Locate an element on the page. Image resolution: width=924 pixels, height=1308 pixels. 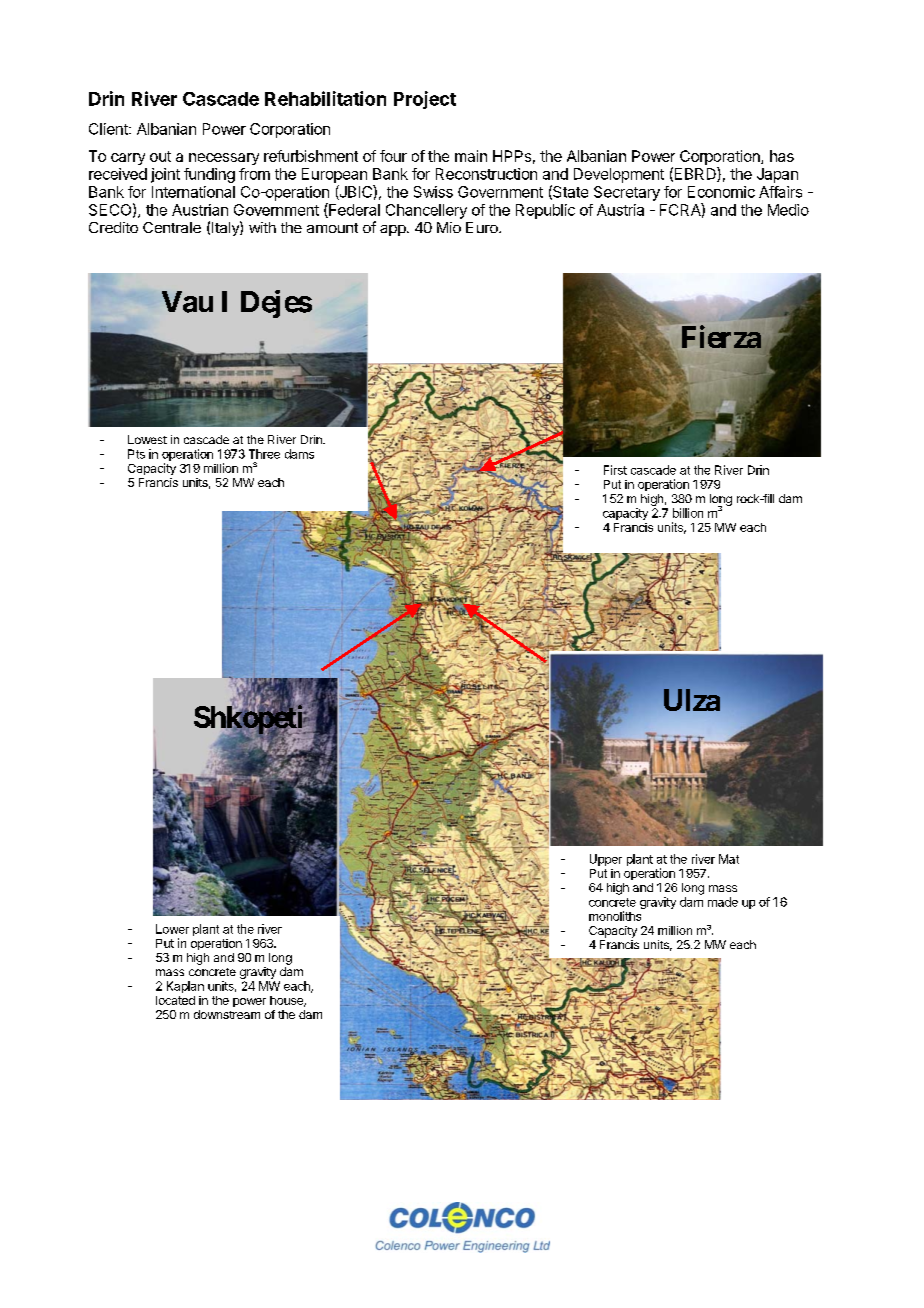
Mat is located at coordinates (729, 859).
